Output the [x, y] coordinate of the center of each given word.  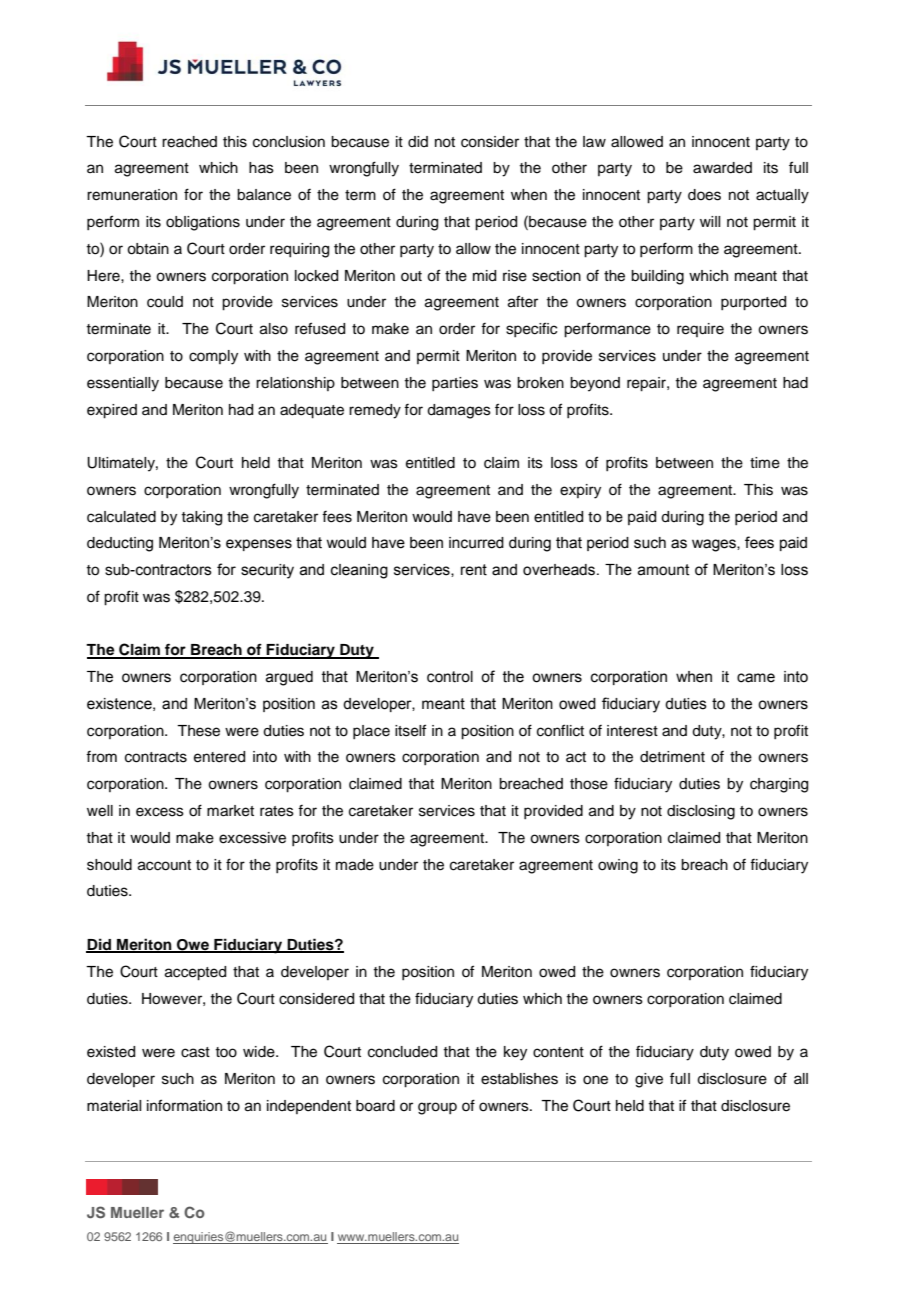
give [649, 1080]
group [437, 1108]
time [765, 463]
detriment [672, 757]
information [184, 1105]
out [411, 276]
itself [410, 730]
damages [459, 411]
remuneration [132, 195]
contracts [156, 757]
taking [201, 518]
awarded [722, 168]
